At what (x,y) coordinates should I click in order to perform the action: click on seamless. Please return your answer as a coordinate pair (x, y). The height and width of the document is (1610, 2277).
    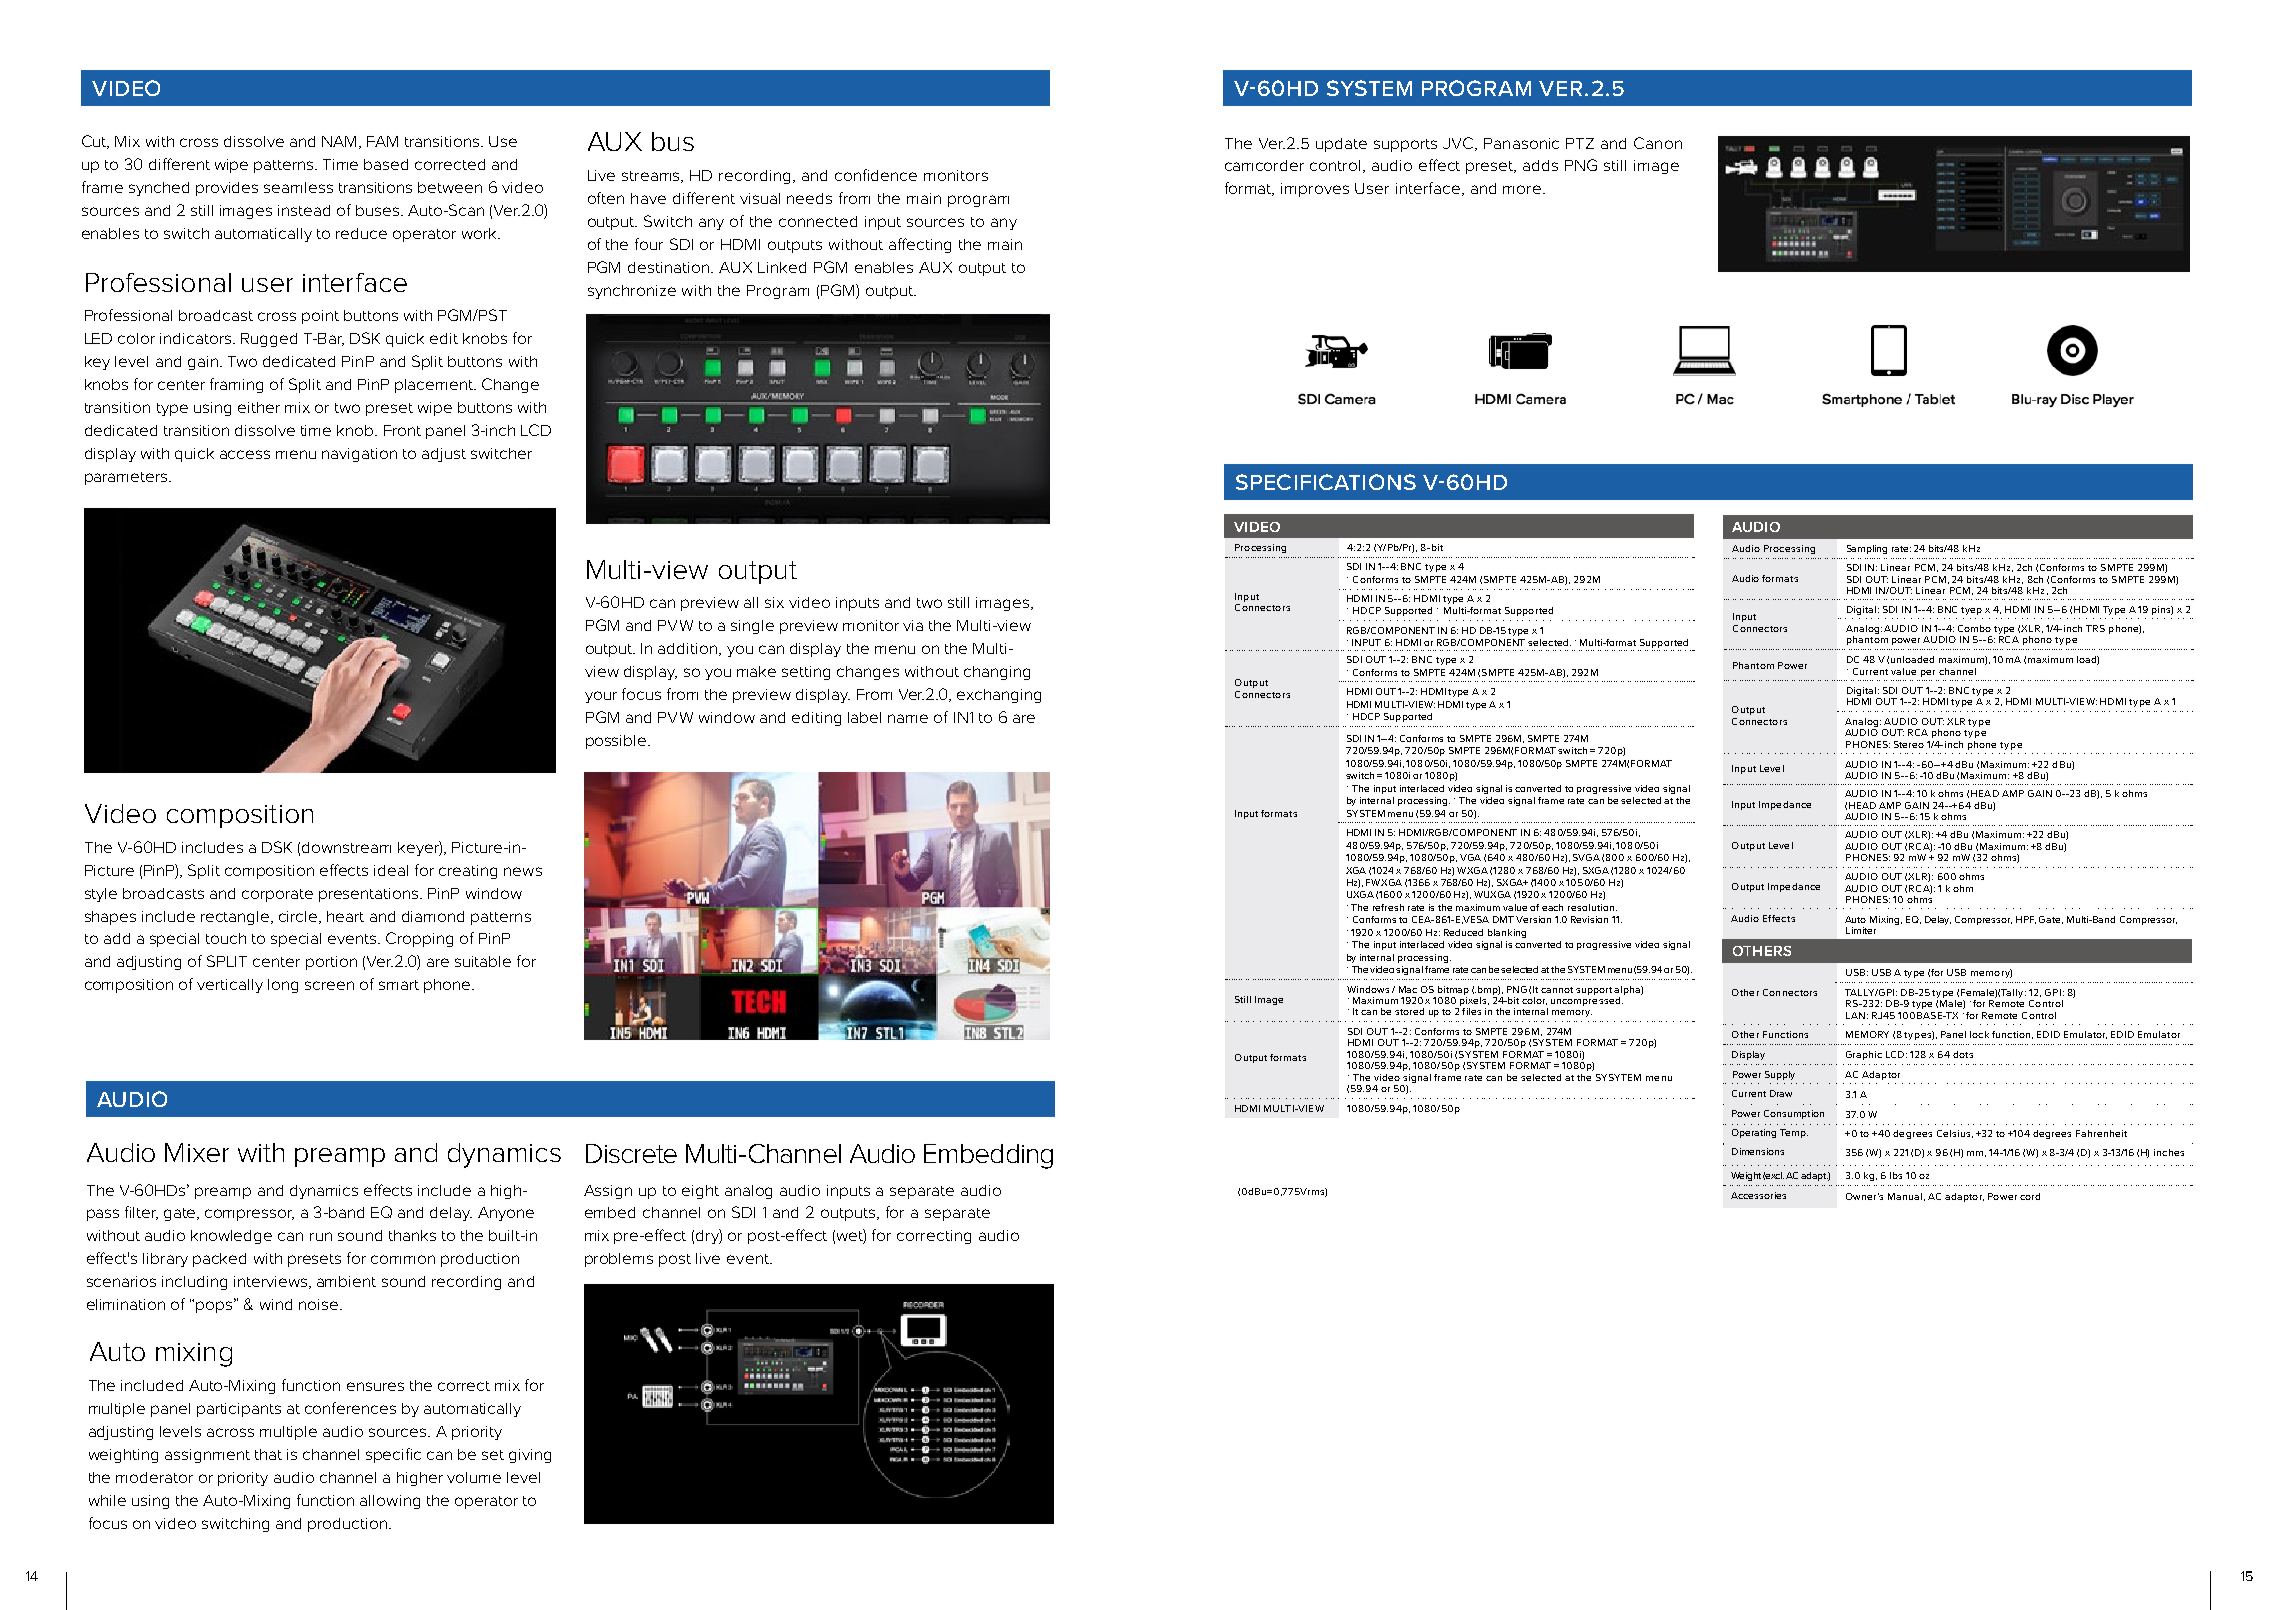
    Looking at the image, I should click on (298, 187).
